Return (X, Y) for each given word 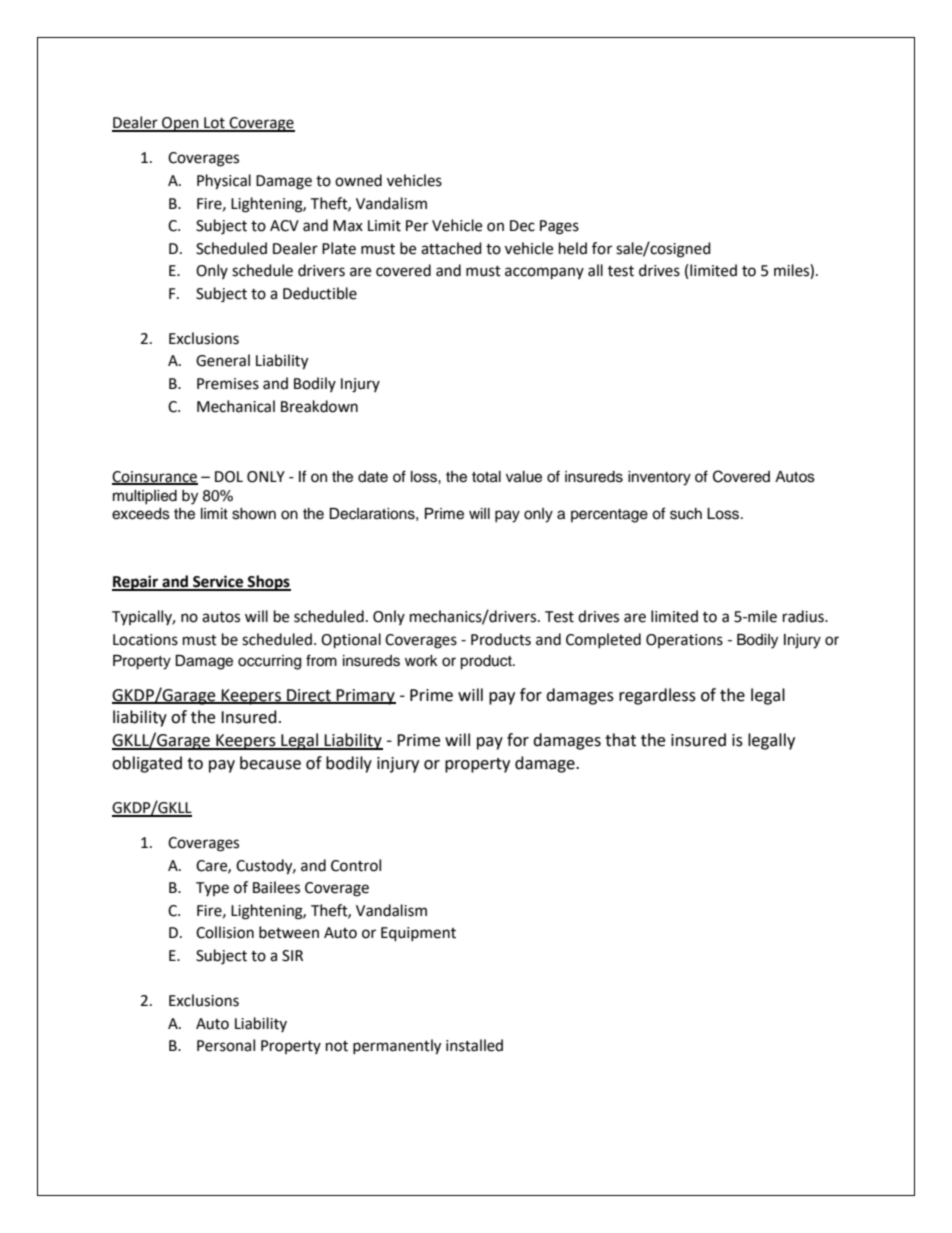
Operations (684, 641)
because (270, 763)
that (620, 740)
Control (356, 865)
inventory (659, 478)
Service (218, 582)
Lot (214, 124)
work (421, 661)
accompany (544, 273)
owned (358, 180)
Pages (559, 227)
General (223, 360)
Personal (226, 1045)
